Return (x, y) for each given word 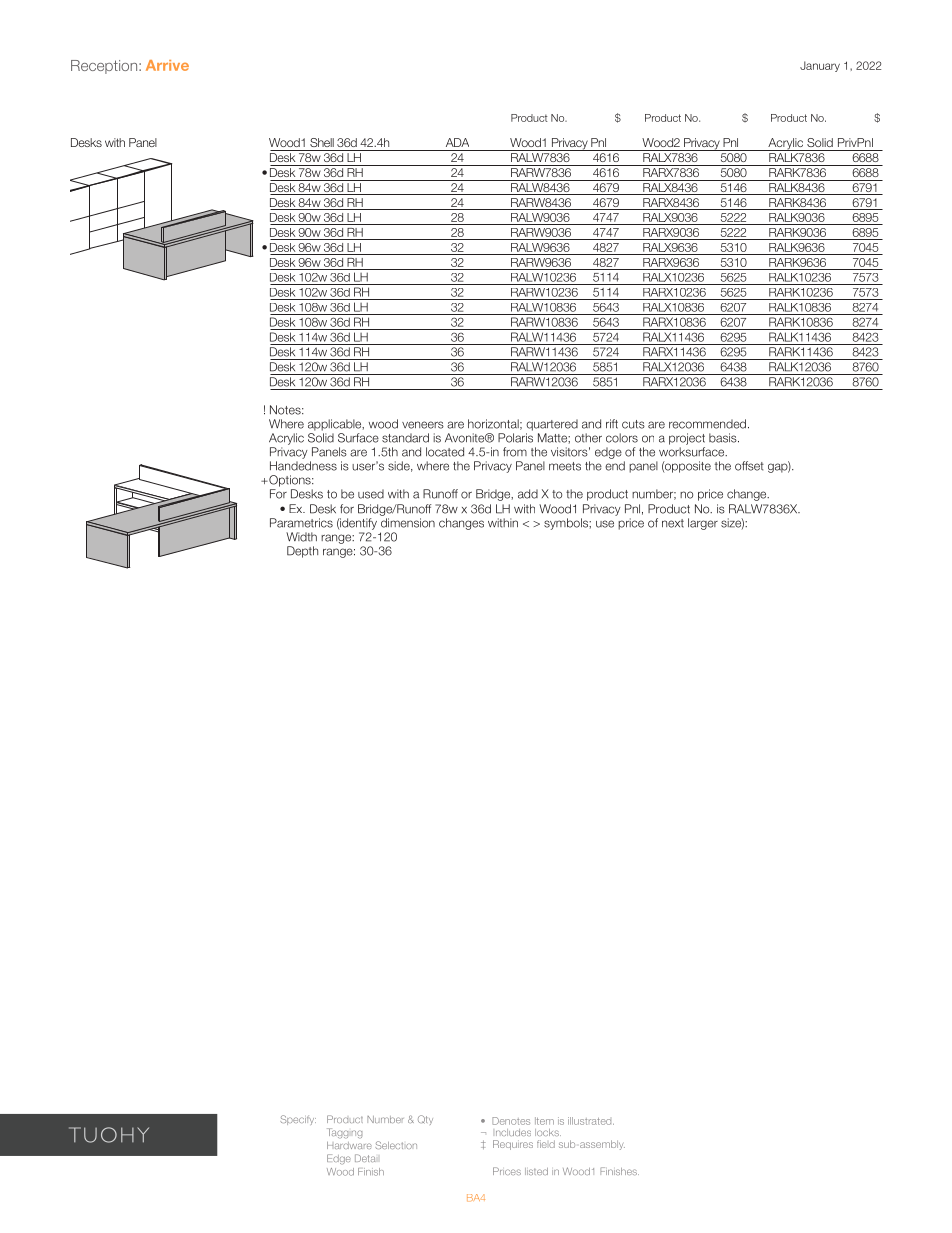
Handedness (303, 466)
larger (703, 524)
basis (724, 438)
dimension (408, 523)
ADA (457, 142)
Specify (298, 1120)
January (820, 66)
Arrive (167, 65)
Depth (302, 552)
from (515, 452)
